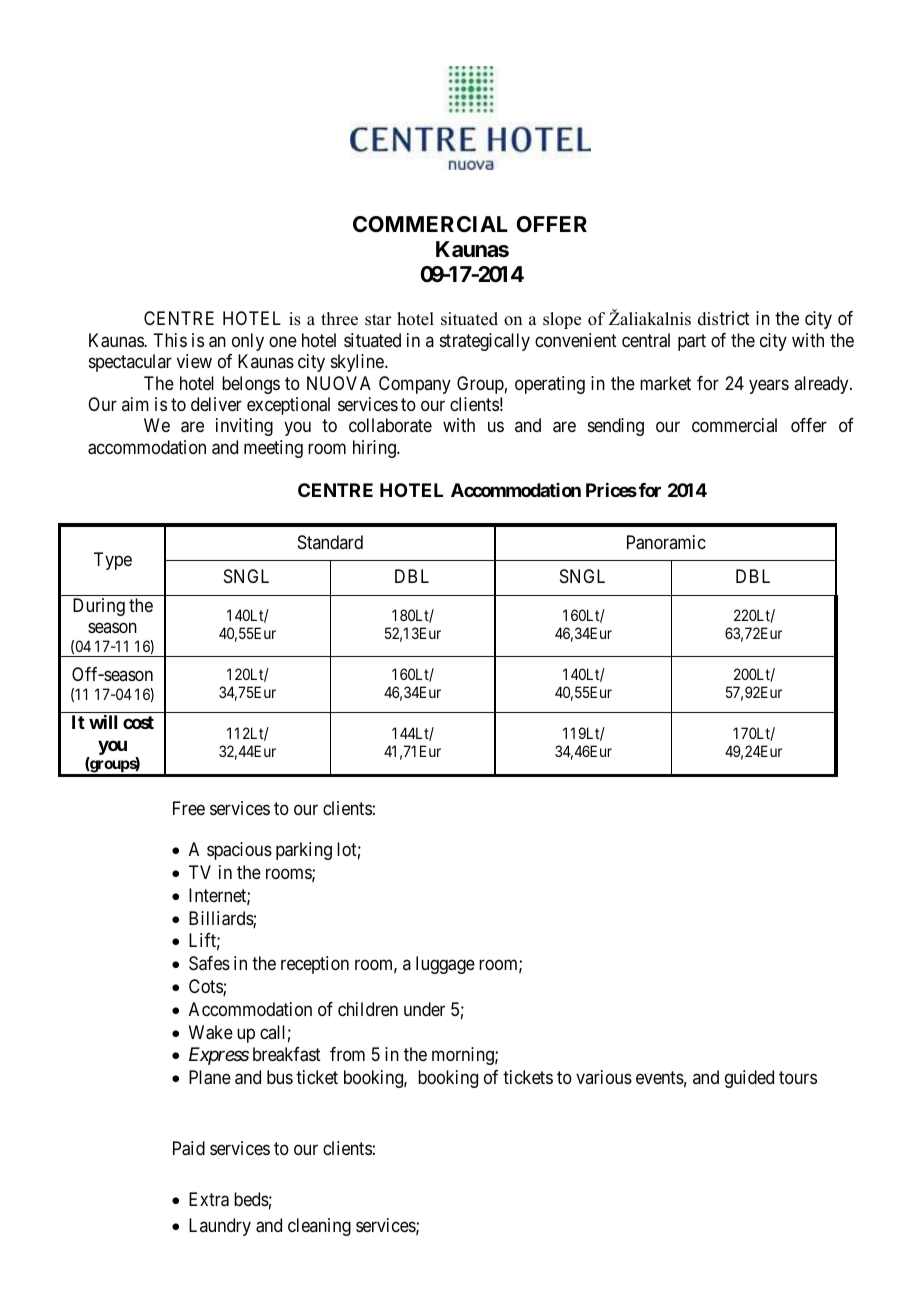 This screenshot has width=924, height=1307. Describe the element at coordinates (666, 542) in the screenshot. I see `Panoramic` at that location.
